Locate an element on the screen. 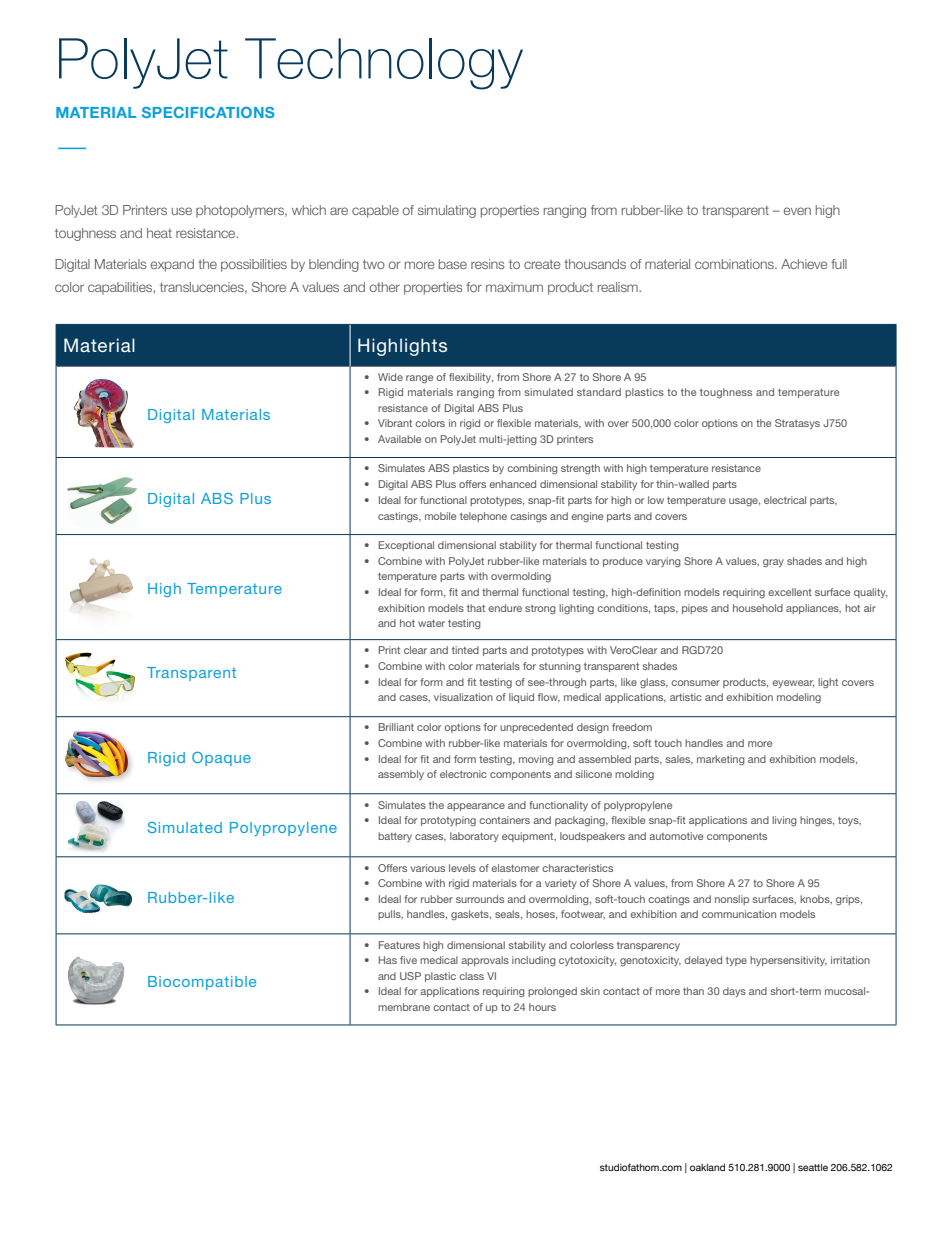 This screenshot has height=1233, width=952. household is located at coordinates (758, 608).
